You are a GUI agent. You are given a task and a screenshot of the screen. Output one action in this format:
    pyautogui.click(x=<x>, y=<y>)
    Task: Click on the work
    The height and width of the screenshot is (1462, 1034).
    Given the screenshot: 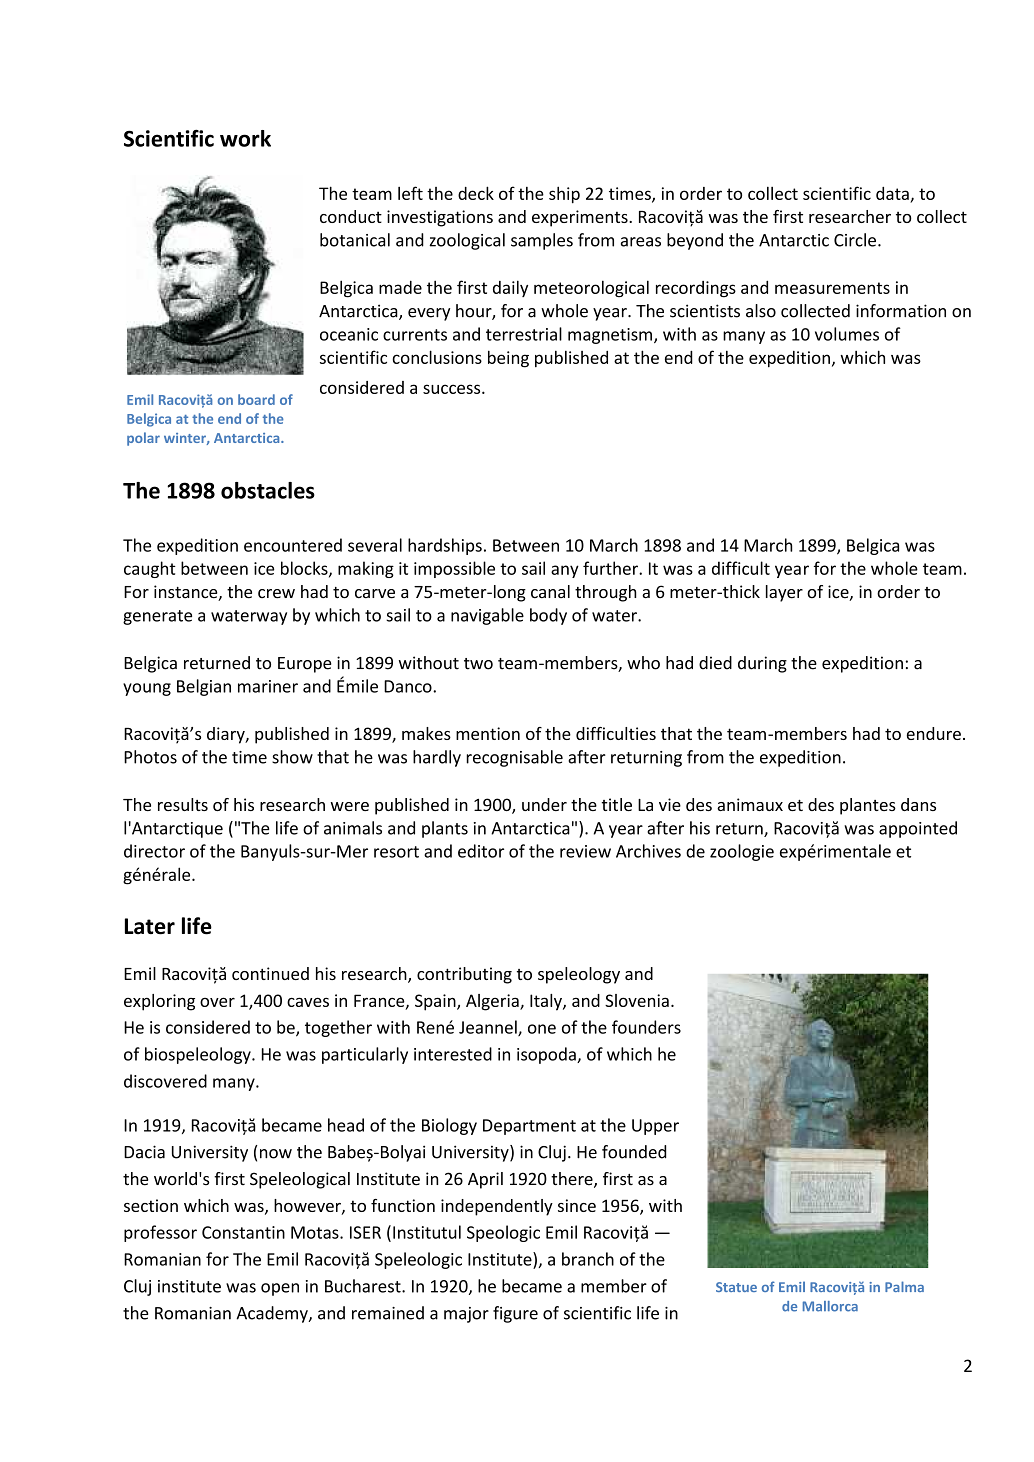 What is the action you would take?
    pyautogui.click(x=245, y=138)
